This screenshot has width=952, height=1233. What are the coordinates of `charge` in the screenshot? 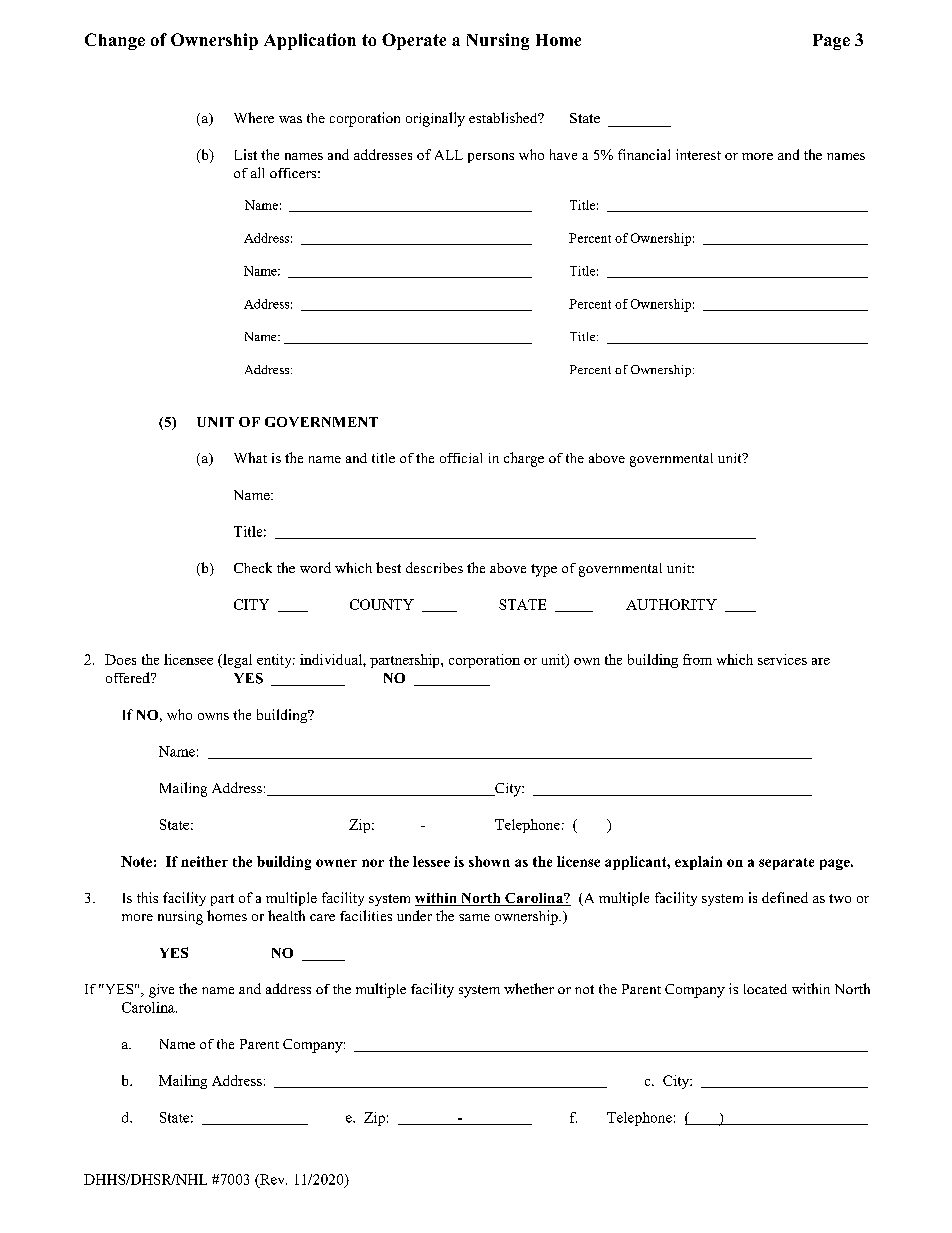 It's located at (524, 459).
